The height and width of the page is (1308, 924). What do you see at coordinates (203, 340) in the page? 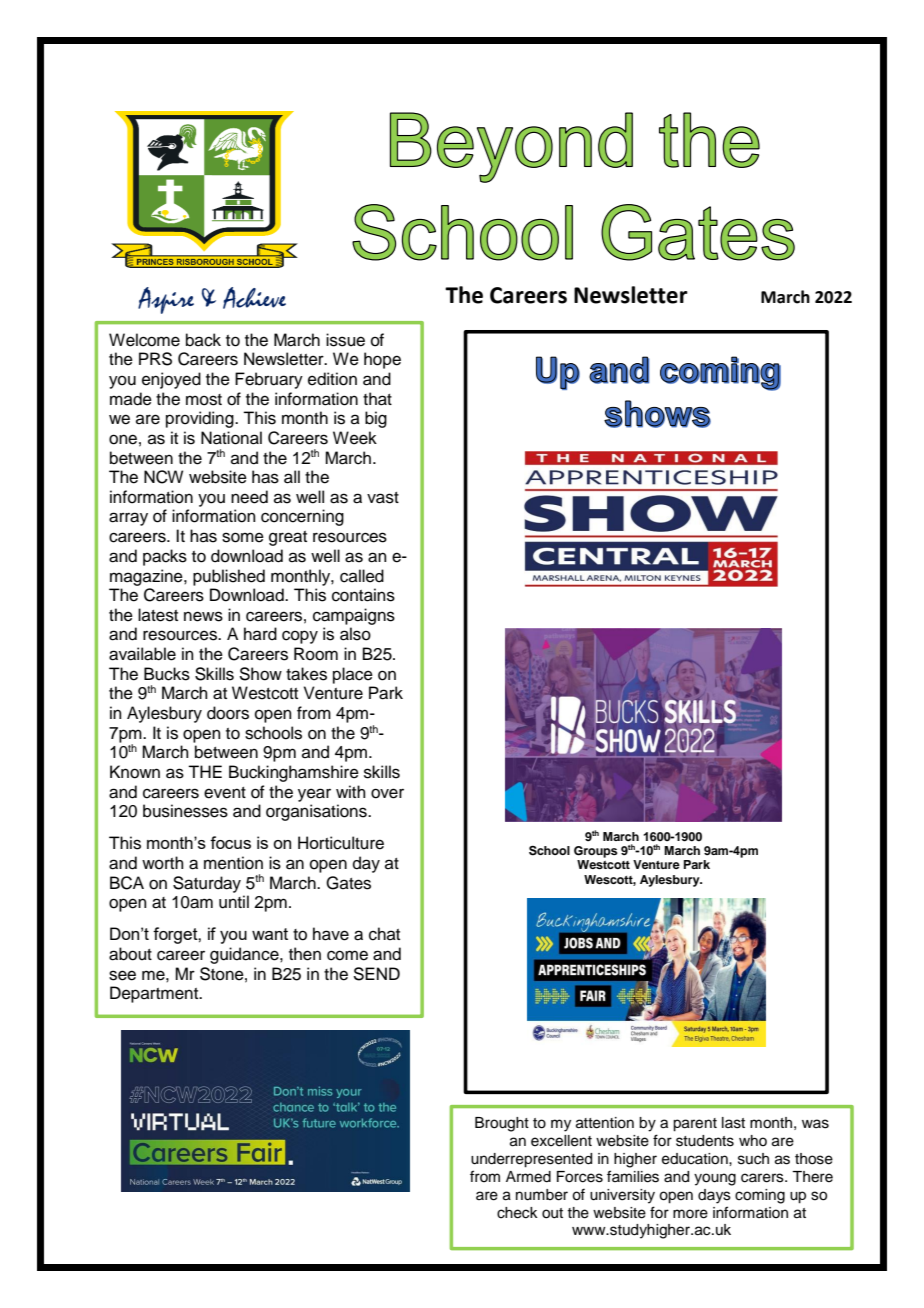
I see `back` at bounding box center [203, 340].
